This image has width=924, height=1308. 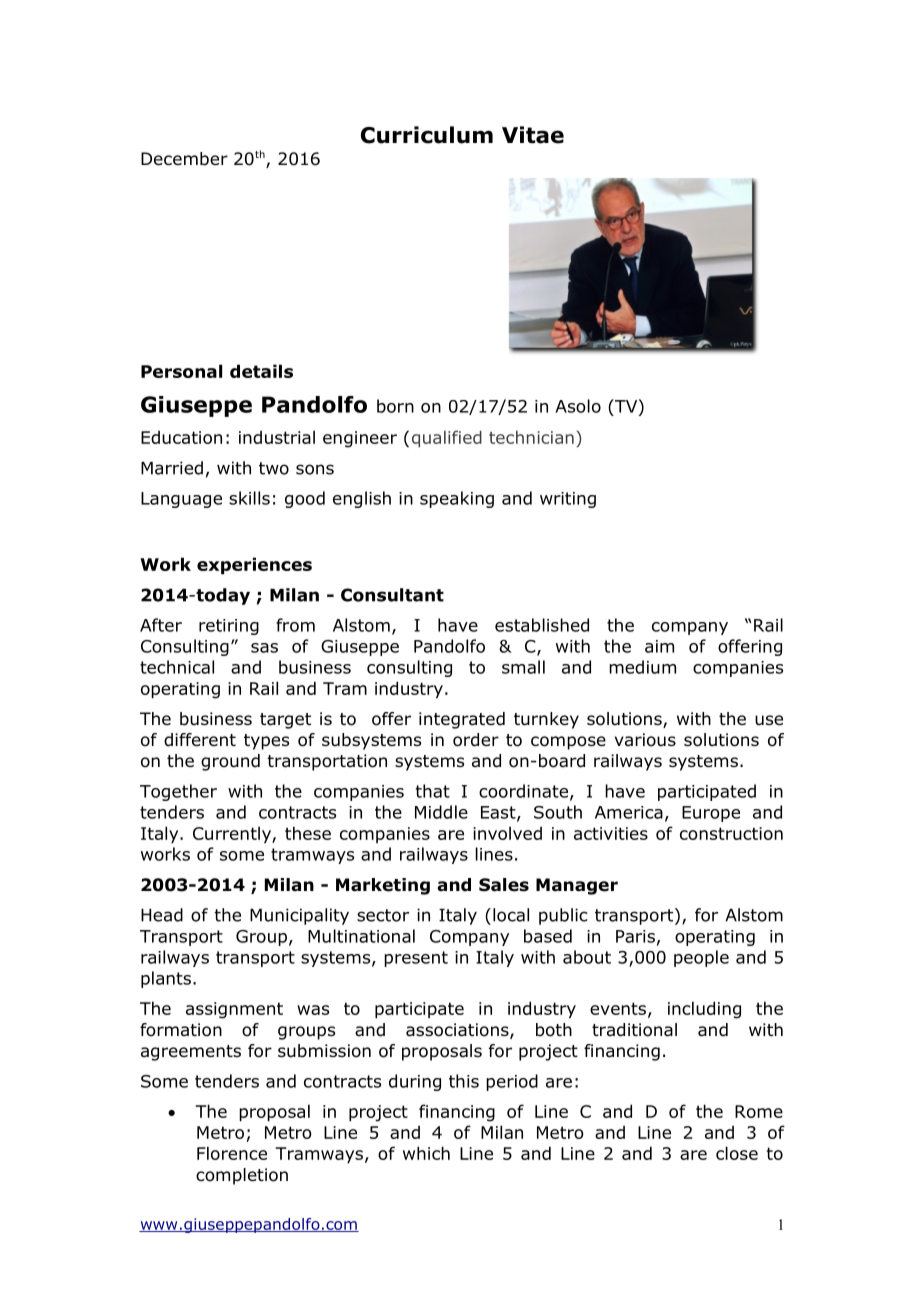 I want to click on December, so click(x=184, y=159).
